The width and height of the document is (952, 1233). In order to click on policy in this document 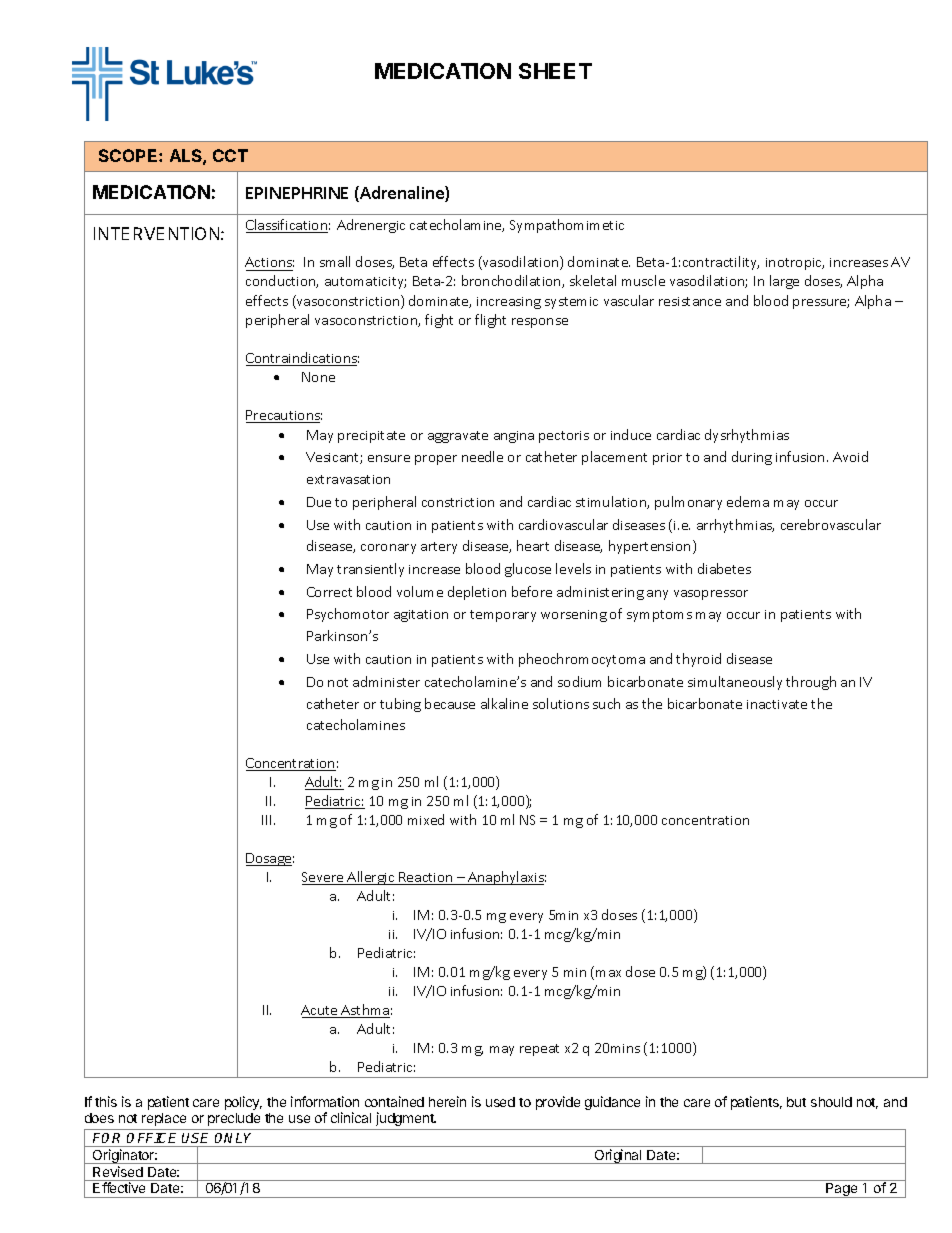, I will do `click(243, 1103)`.
